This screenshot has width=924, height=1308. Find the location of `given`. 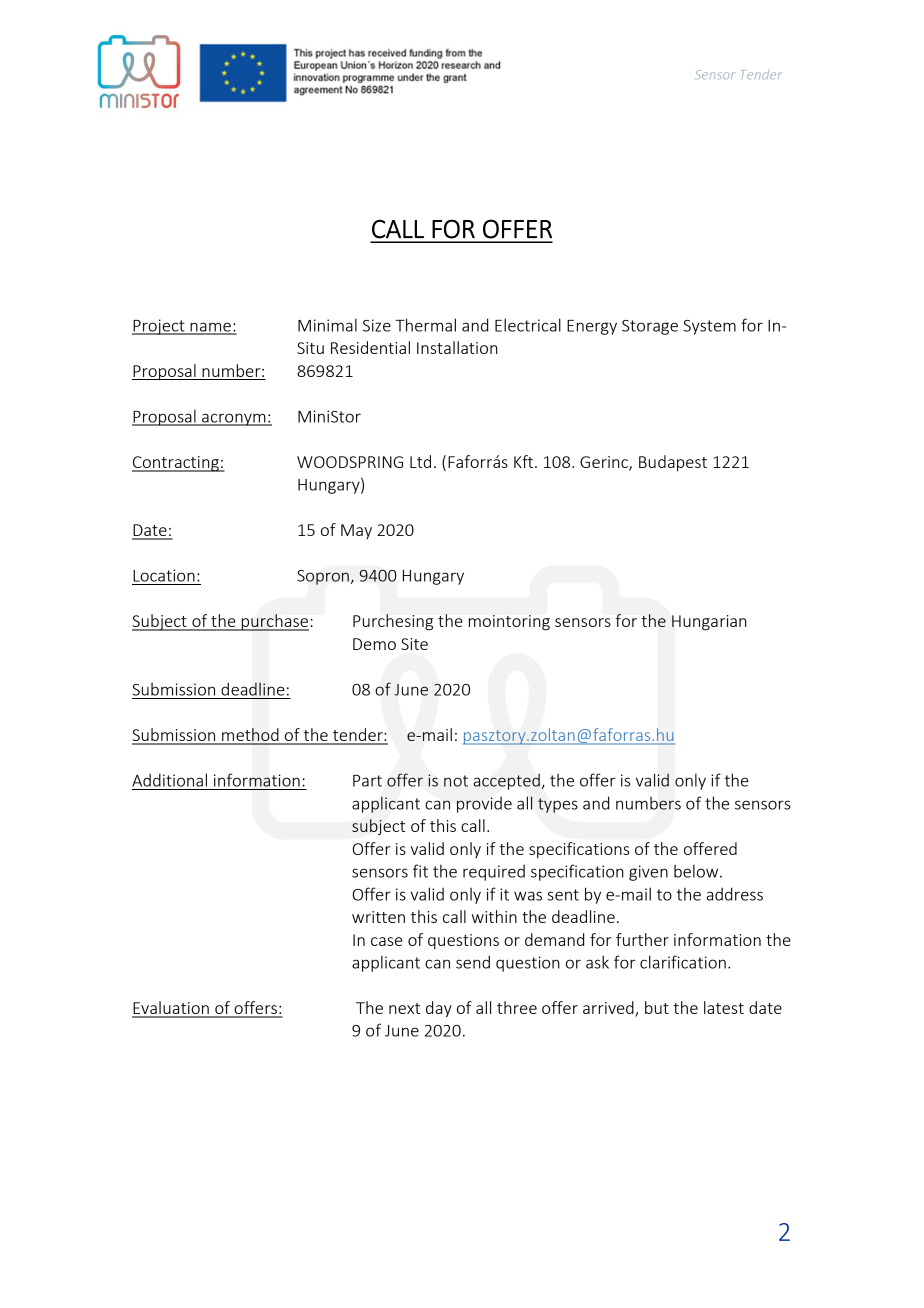

given is located at coordinates (648, 873).
